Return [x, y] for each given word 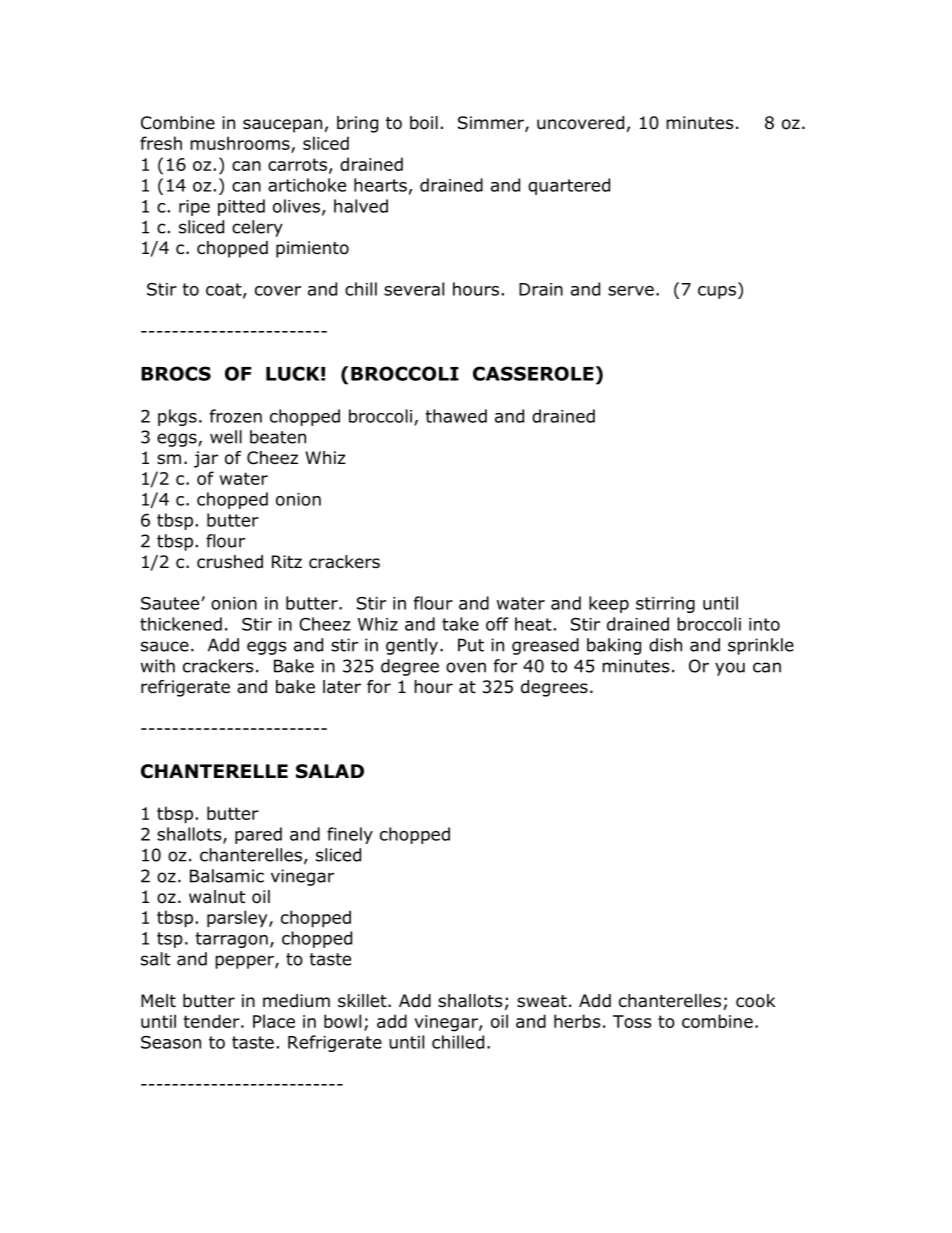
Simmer [492, 124]
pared [258, 835]
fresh [161, 143]
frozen [236, 416]
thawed [456, 416]
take [460, 624]
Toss [632, 1021]
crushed [230, 562]
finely [350, 835]
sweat [542, 1001]
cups [717, 292]
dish [665, 645]
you [730, 669]
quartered [569, 186]
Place [274, 1021]
